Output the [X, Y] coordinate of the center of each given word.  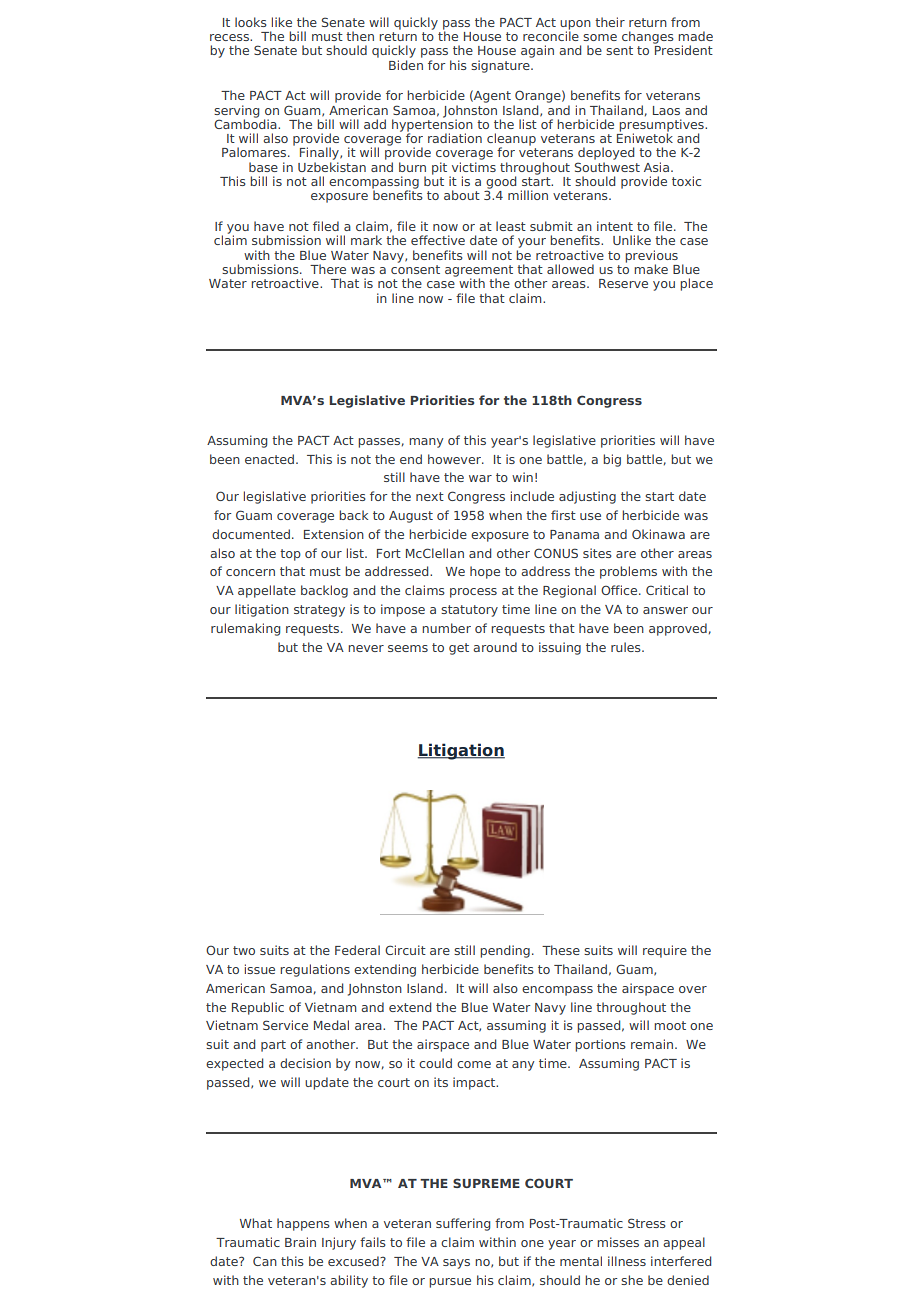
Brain [300, 1242]
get [459, 649]
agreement [479, 272]
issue [260, 969]
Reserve [623, 283]
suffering [463, 1224]
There [328, 269]
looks [251, 22]
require [665, 951]
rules [627, 647]
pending [505, 951]
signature [501, 66]
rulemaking [245, 629]
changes [648, 37]
